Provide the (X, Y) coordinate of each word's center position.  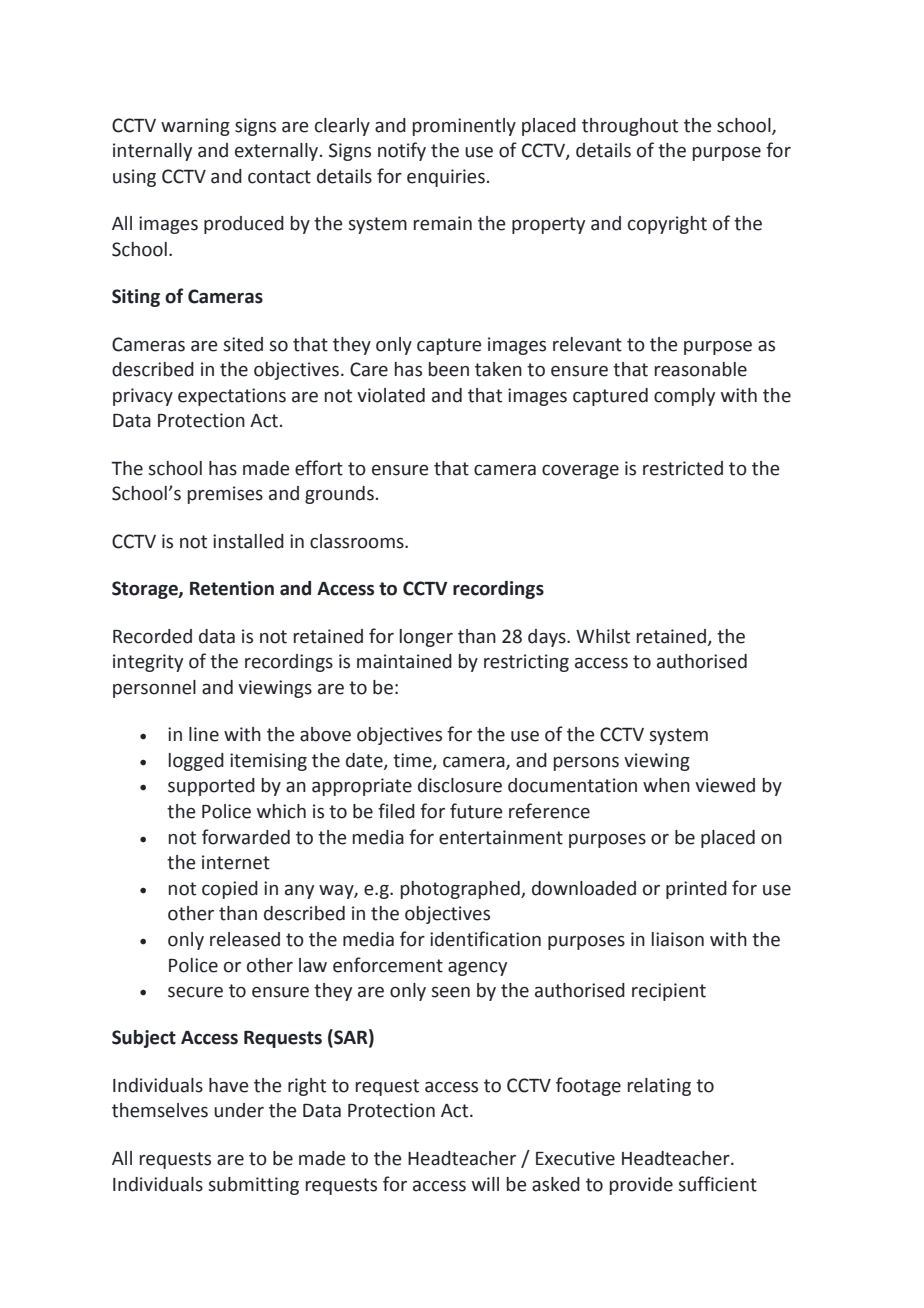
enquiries (446, 178)
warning (195, 127)
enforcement (388, 965)
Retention (232, 588)
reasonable (701, 369)
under (239, 1110)
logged (196, 762)
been (449, 369)
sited (243, 344)
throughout (630, 127)
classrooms (358, 541)
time (413, 761)
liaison (678, 939)
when (666, 785)
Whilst (603, 636)
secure (195, 992)
